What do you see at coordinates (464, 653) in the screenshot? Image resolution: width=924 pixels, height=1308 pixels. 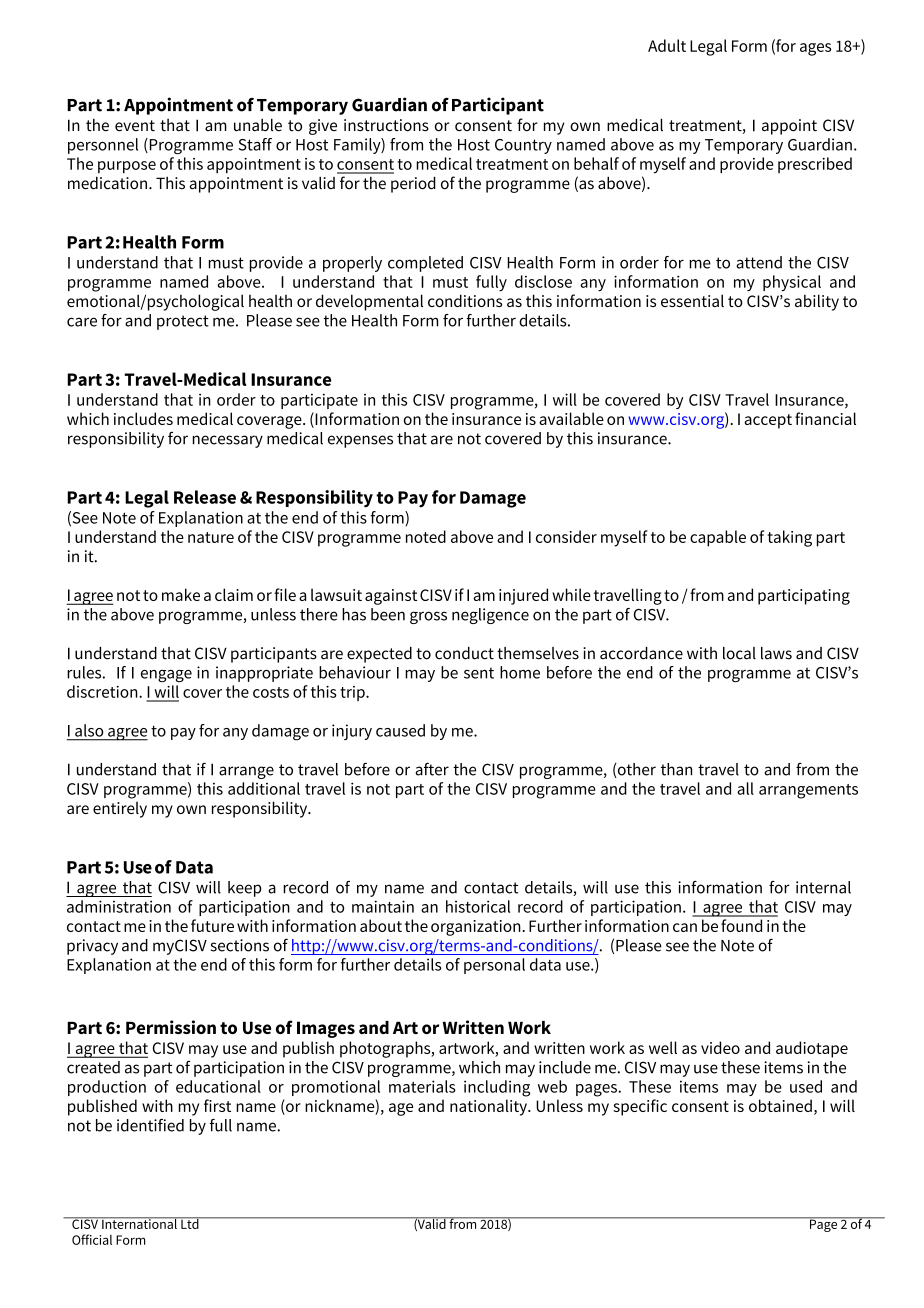 I see `conduct` at bounding box center [464, 653].
